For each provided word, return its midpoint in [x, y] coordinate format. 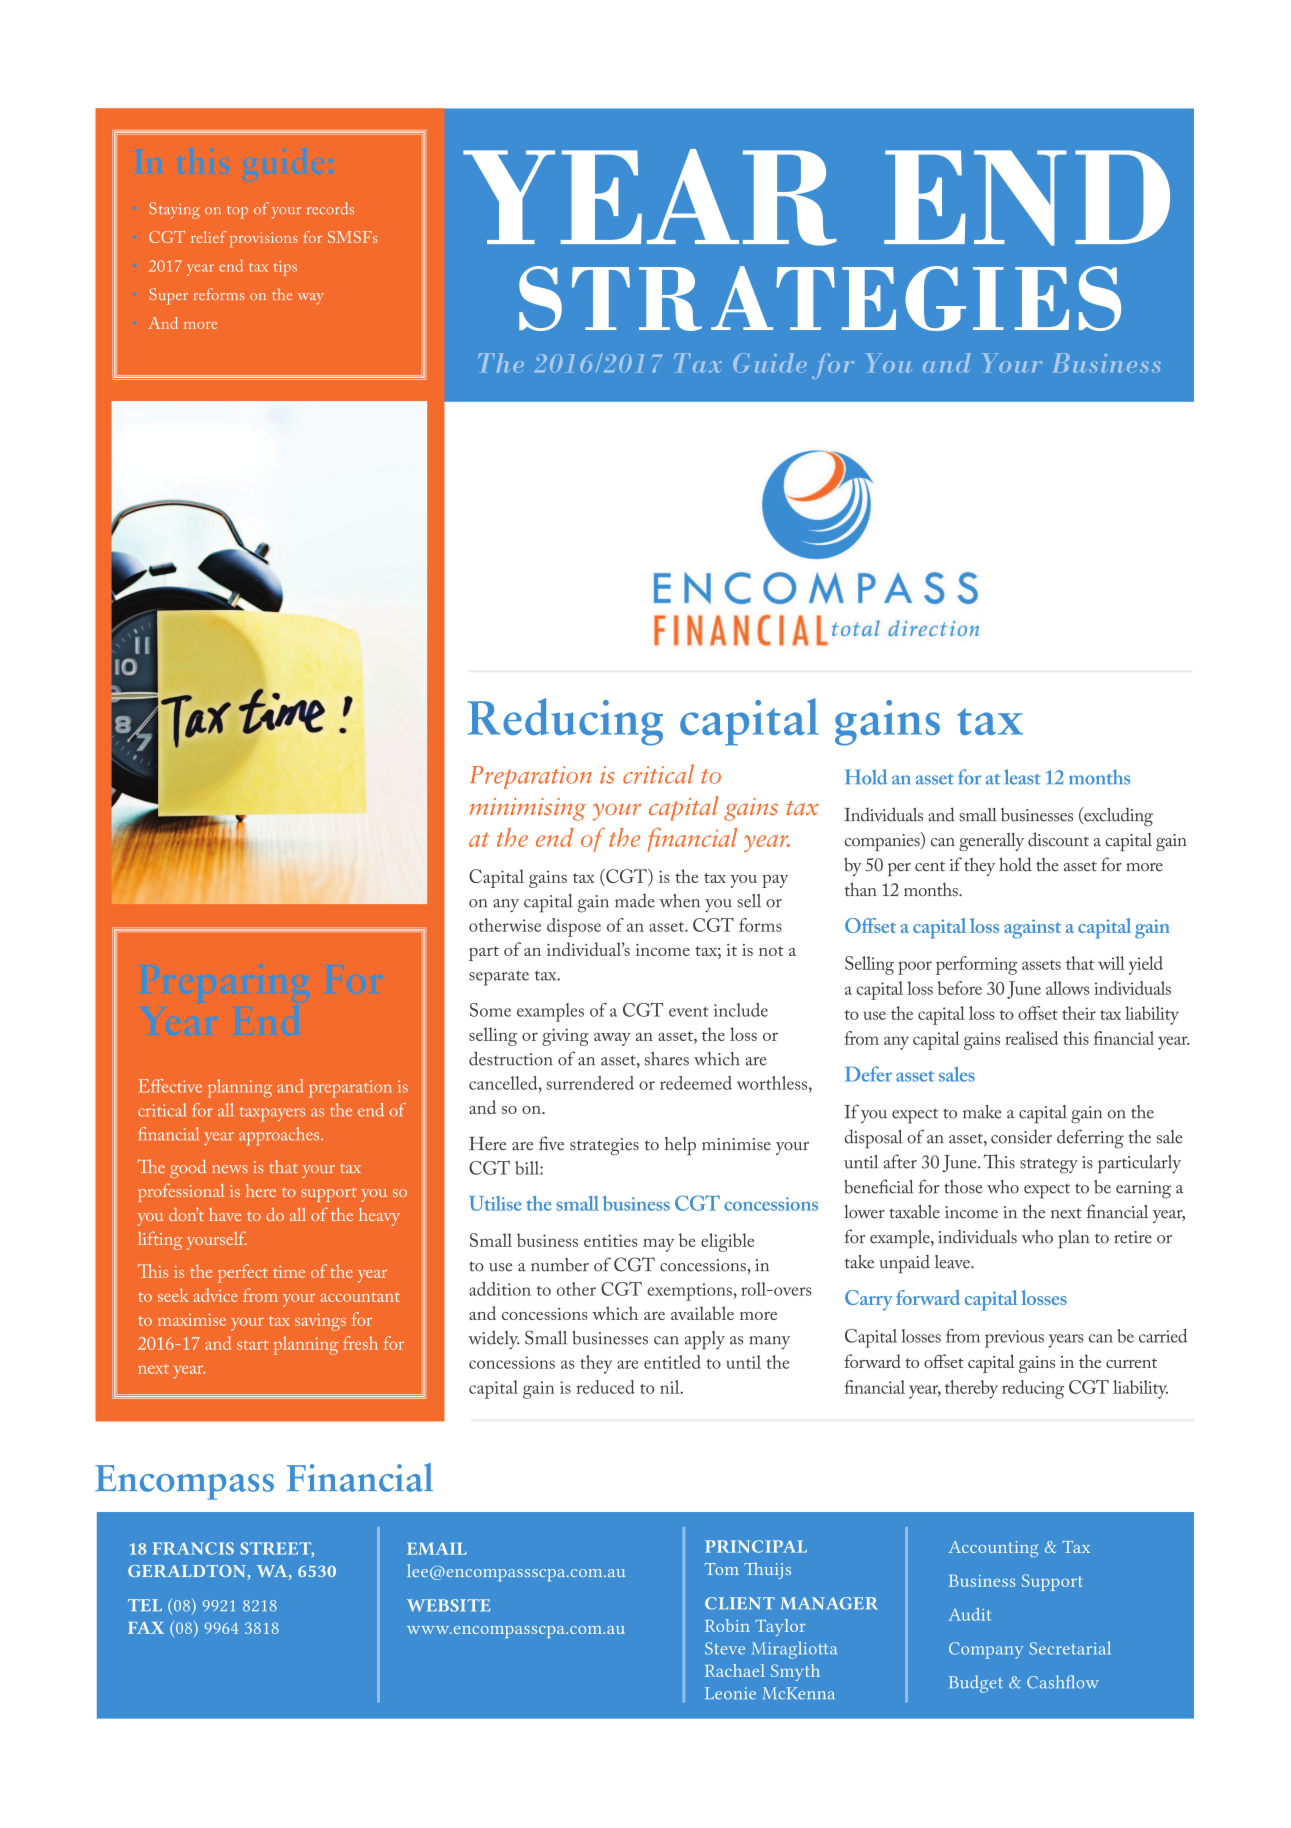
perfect [243, 1273]
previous [1014, 1339]
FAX [146, 1628]
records [330, 208]
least [1022, 777]
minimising [527, 809]
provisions [264, 240]
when [679, 901]
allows [1067, 988]
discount [1058, 839]
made [635, 901]
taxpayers [272, 1114]
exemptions [689, 1292]
